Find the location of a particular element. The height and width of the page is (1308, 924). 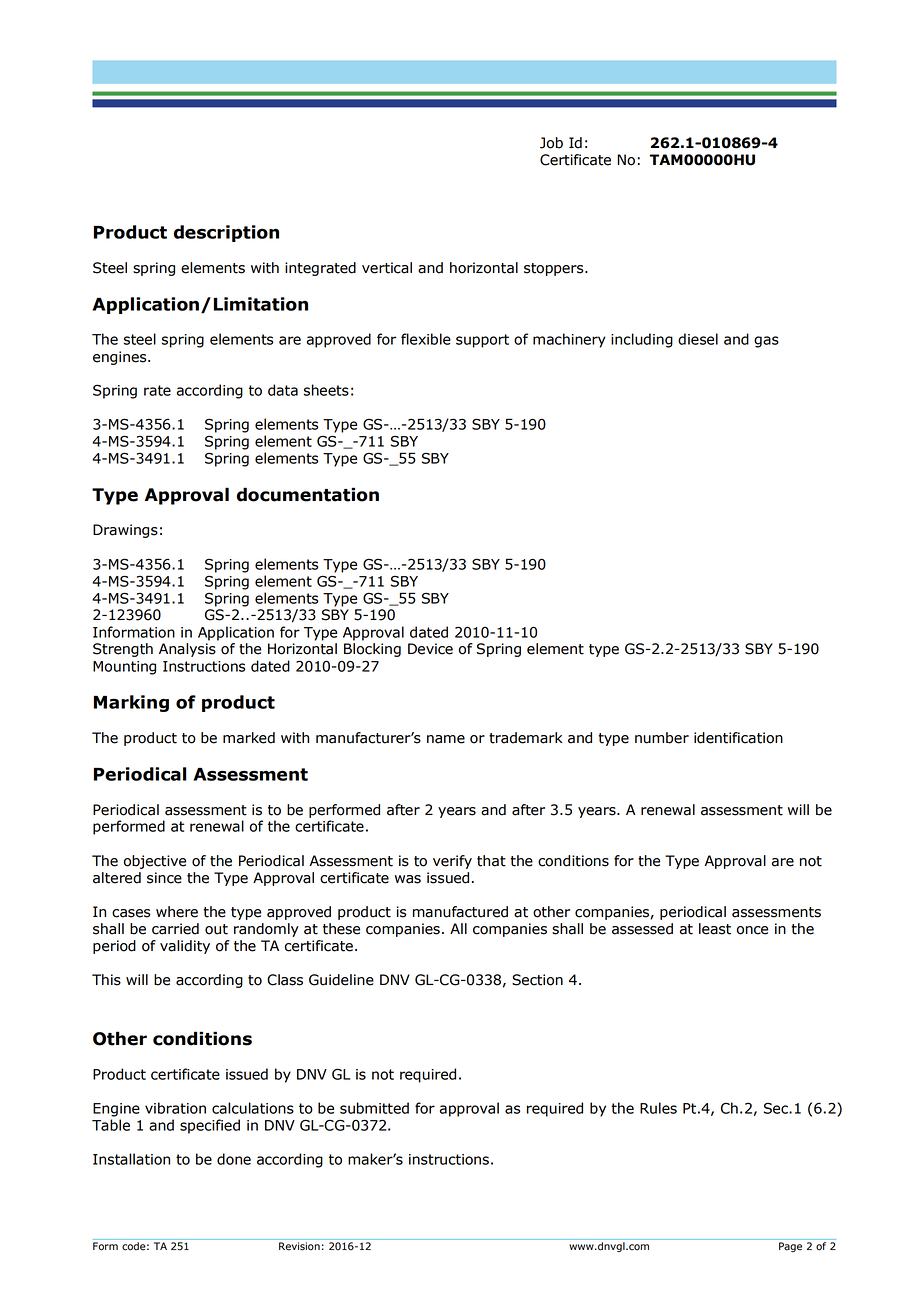

Job is located at coordinates (551, 143).
